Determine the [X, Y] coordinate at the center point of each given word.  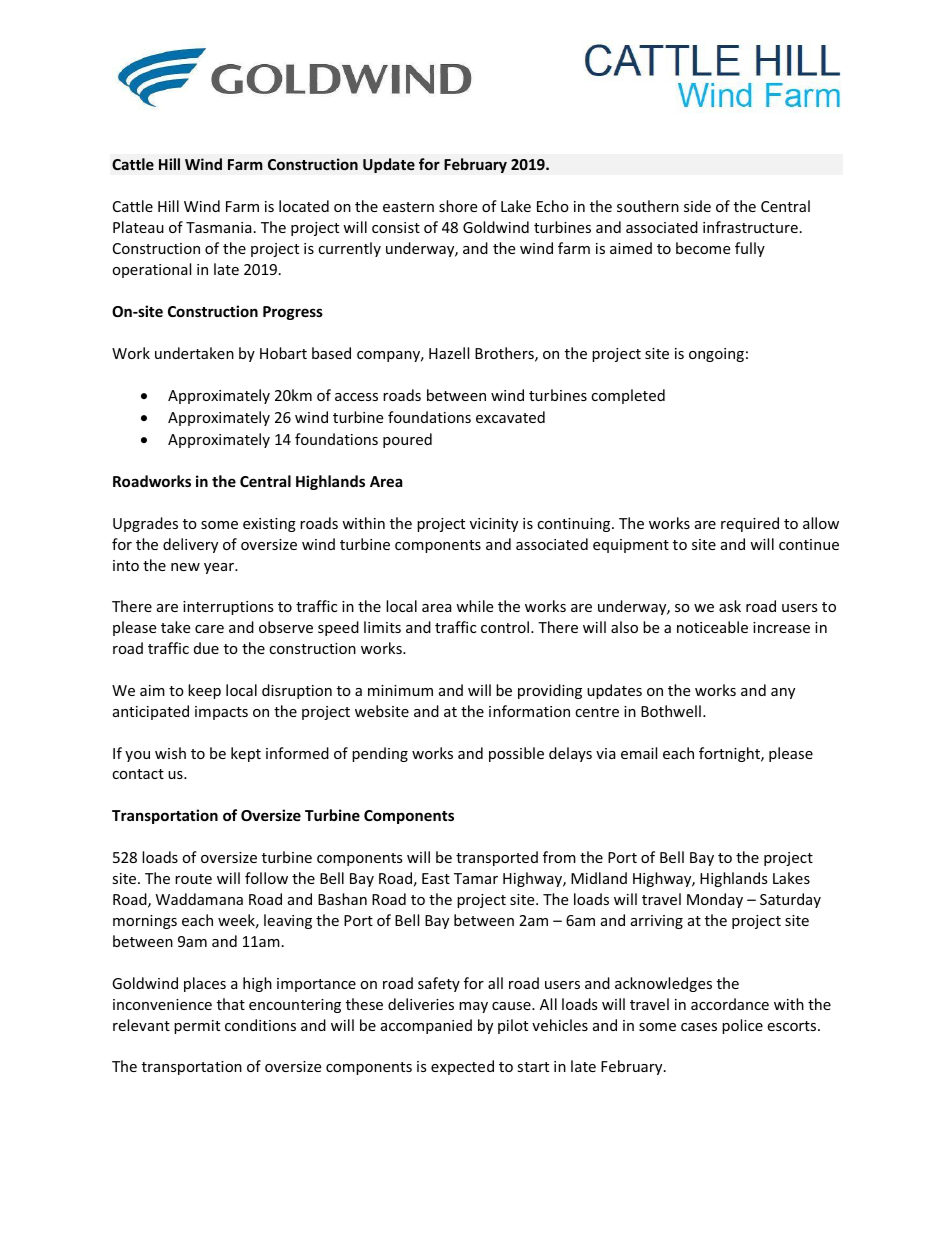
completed [628, 396]
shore [458, 206]
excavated [510, 417]
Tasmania [219, 227]
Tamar [476, 878]
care [209, 629]
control [505, 627]
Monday [715, 900]
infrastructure [750, 227]
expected [462, 1067]
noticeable [712, 627]
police [742, 1026]
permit [197, 1027]
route [193, 879]
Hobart [283, 353]
